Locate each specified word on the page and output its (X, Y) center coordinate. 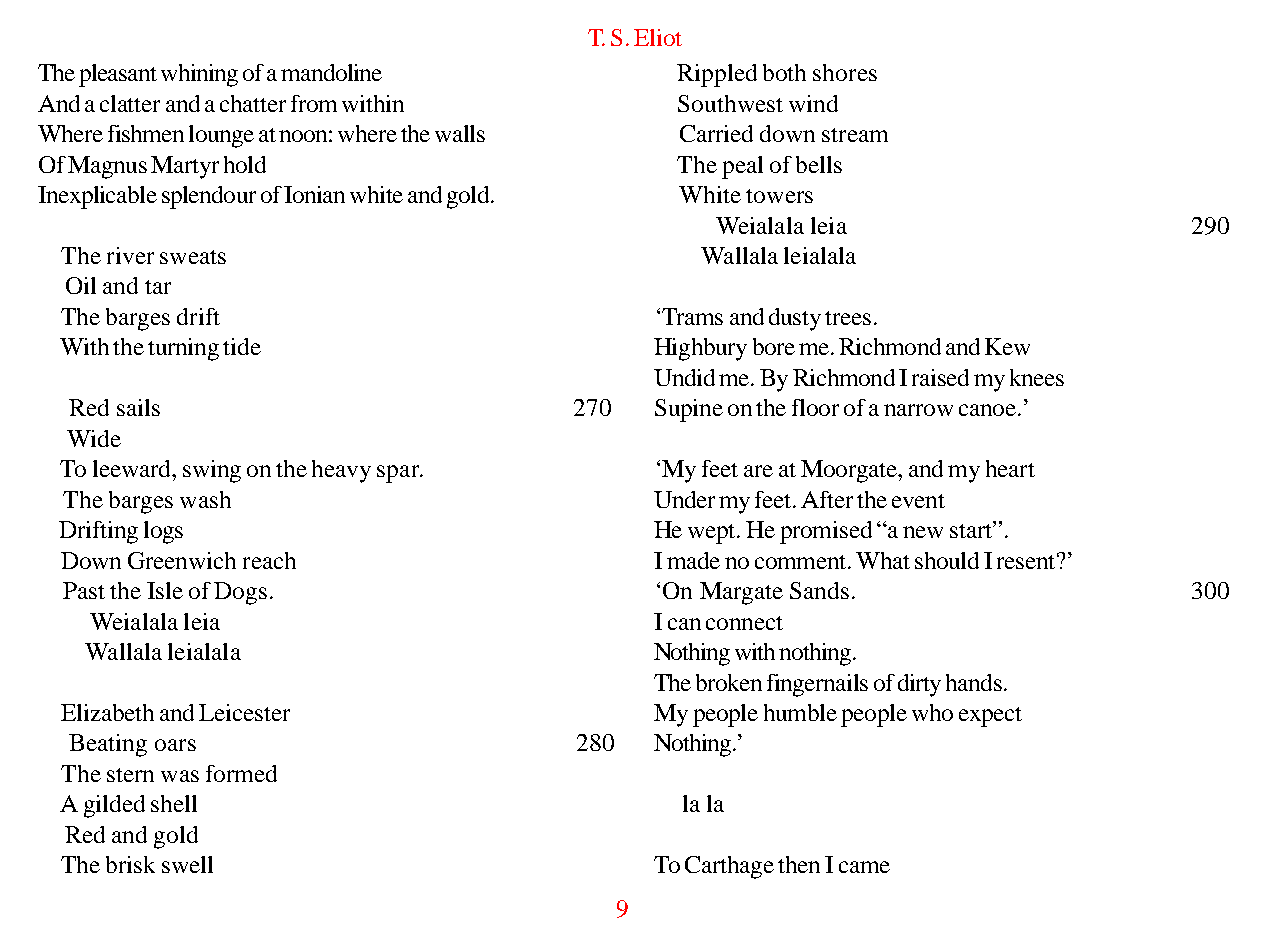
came (864, 867)
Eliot (658, 37)
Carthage (729, 867)
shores (845, 72)
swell (187, 864)
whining (199, 75)
